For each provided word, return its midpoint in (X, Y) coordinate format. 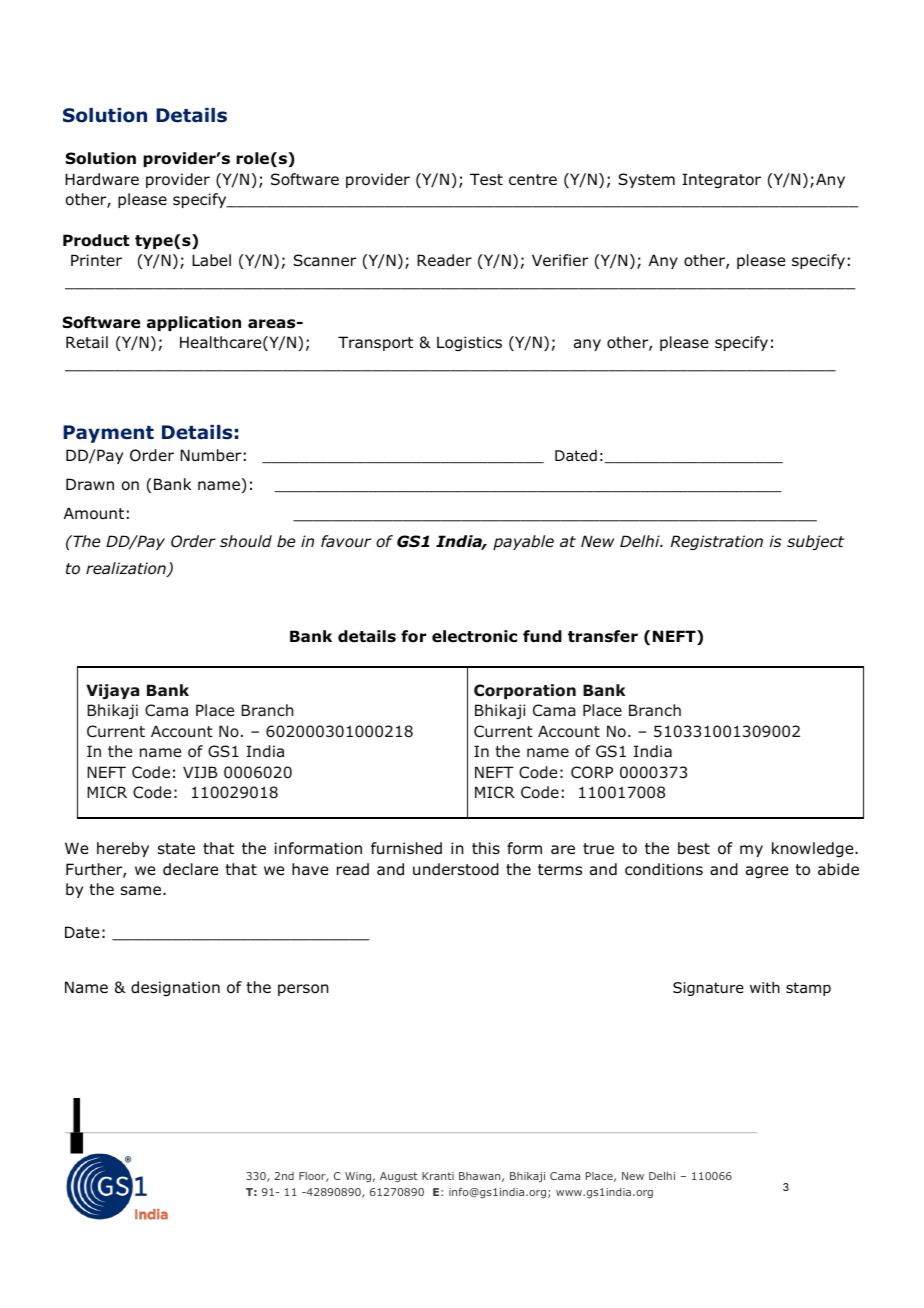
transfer (603, 636)
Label (211, 260)
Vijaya (112, 691)
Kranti (438, 1176)
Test (486, 179)
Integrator (721, 180)
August (399, 1177)
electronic (474, 636)
